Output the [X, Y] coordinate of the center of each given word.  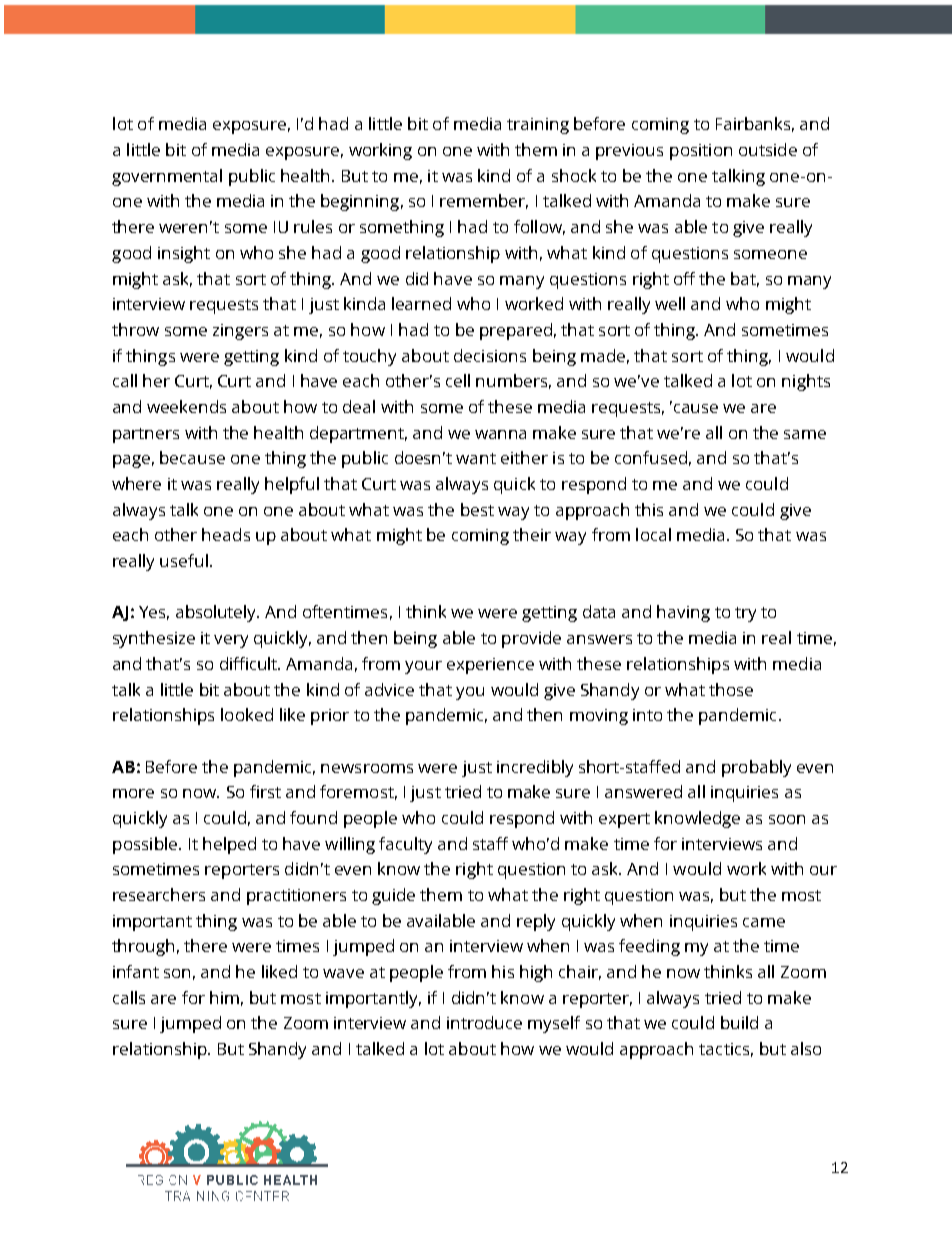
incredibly [535, 768]
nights [806, 382]
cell [458, 380]
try [745, 614]
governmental [167, 177]
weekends [186, 406]
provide [531, 639]
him [224, 997]
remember [484, 201]
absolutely [217, 613]
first [265, 791]
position [701, 152]
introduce [484, 1022]
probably [756, 768]
